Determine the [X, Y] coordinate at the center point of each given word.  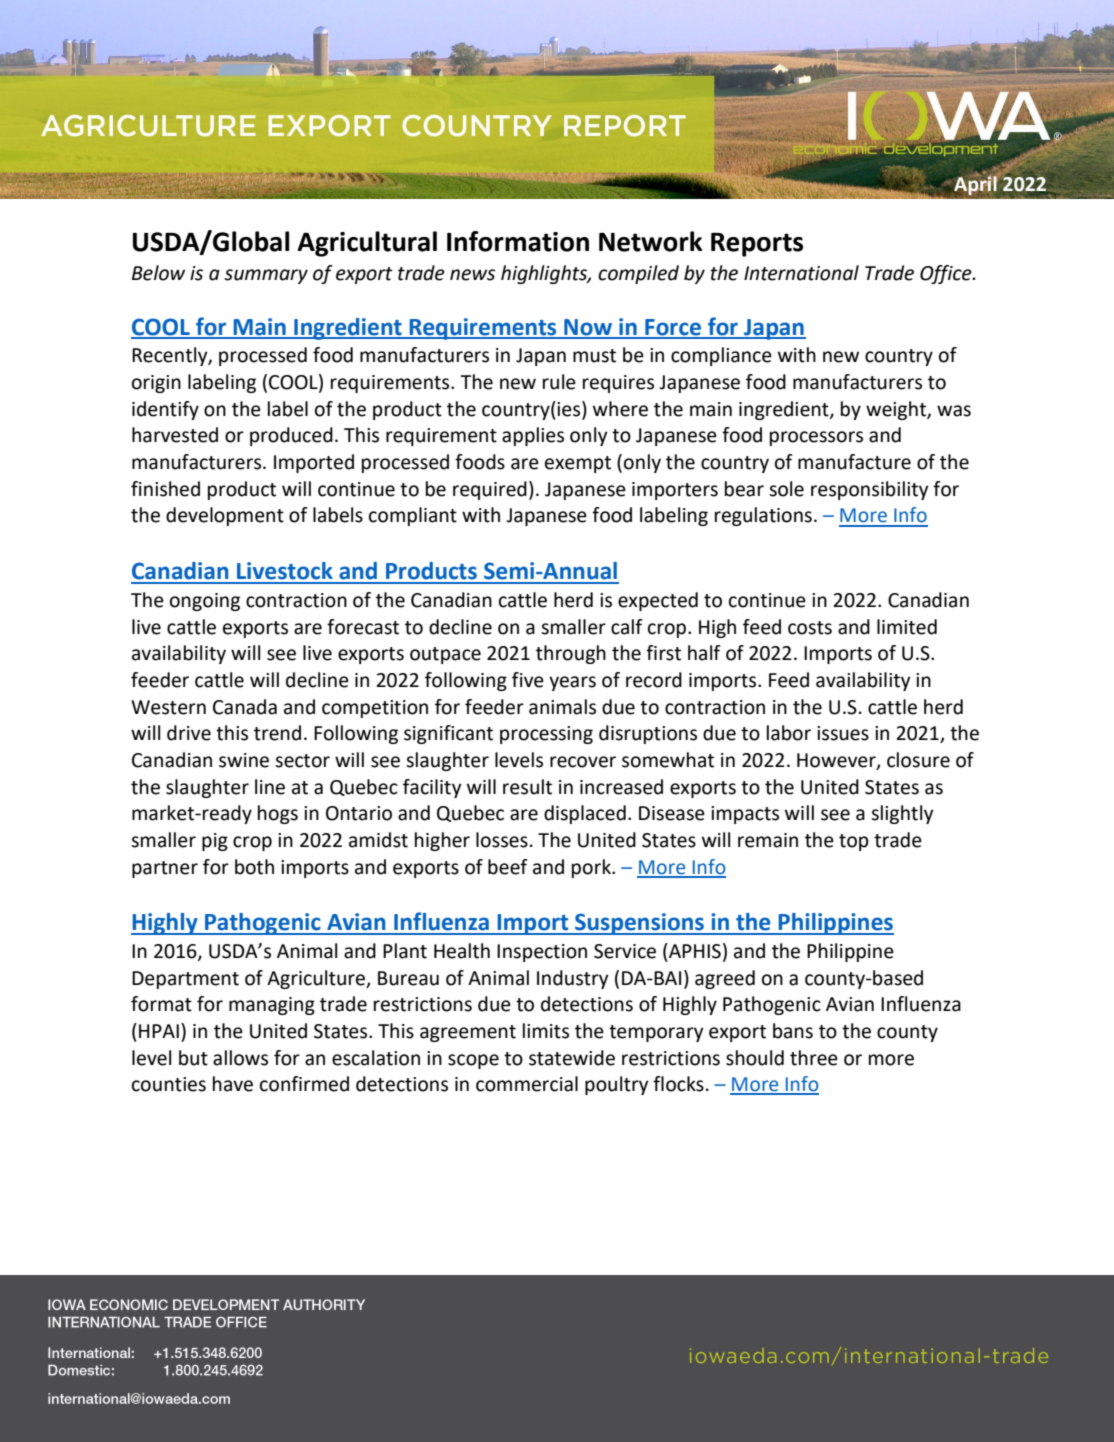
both [254, 867]
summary [266, 276]
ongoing [205, 602]
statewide [572, 1058]
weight [897, 410]
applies [533, 436]
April [974, 184]
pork [592, 868]
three [814, 1058]
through [571, 654]
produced [291, 436]
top [854, 842]
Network [651, 241]
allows [240, 1058]
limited [907, 627]
